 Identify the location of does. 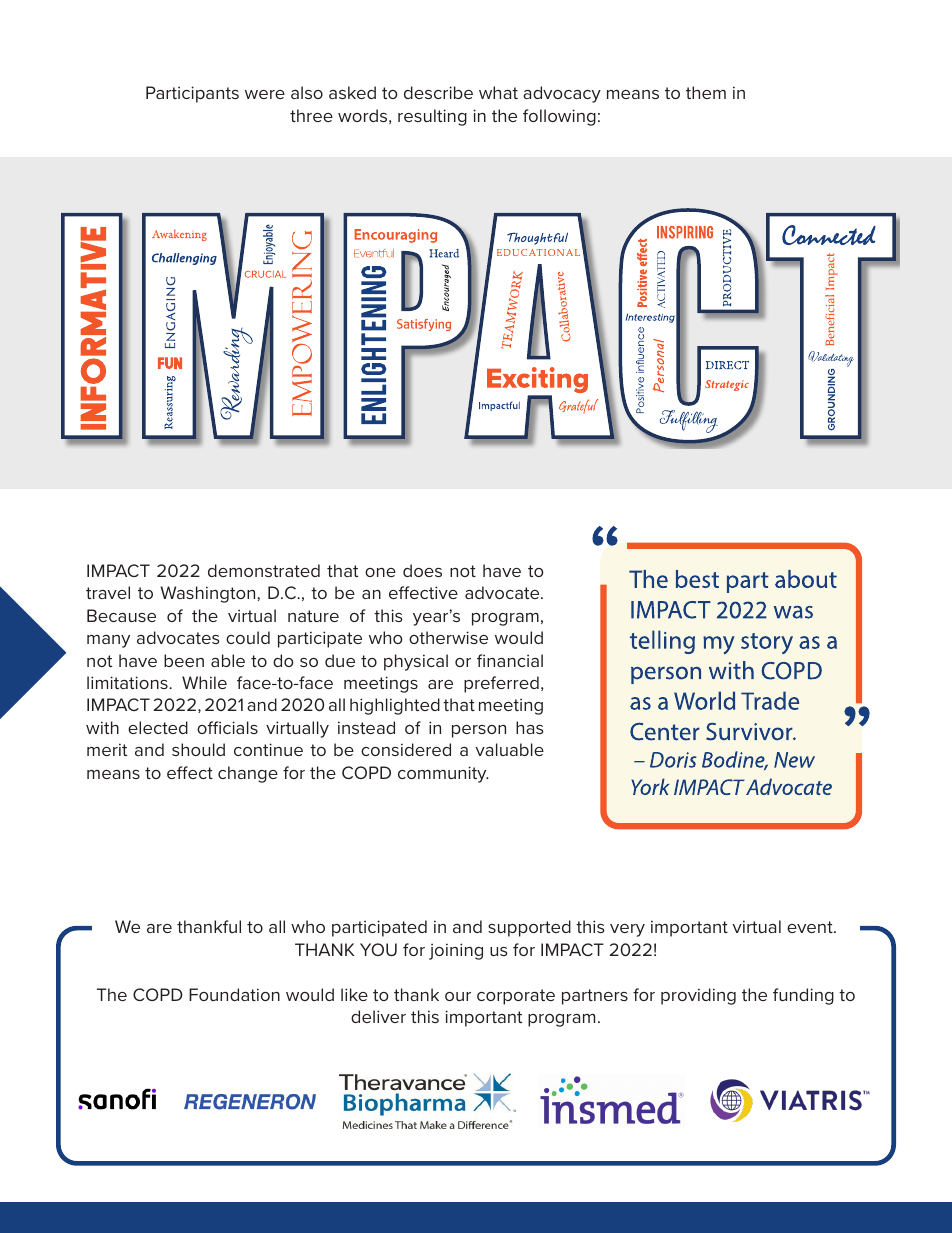
(422, 570).
